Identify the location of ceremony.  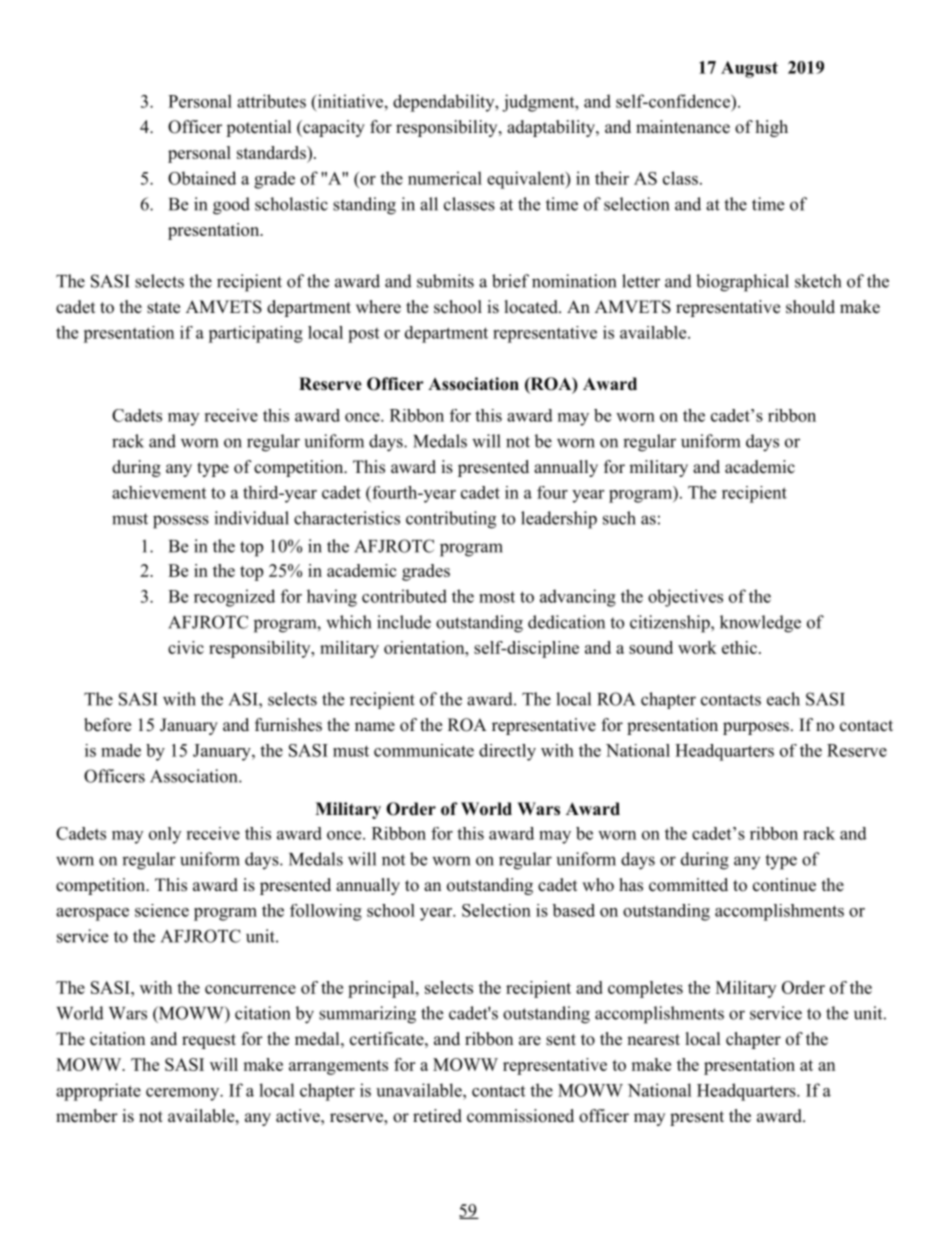
(183, 1094).
